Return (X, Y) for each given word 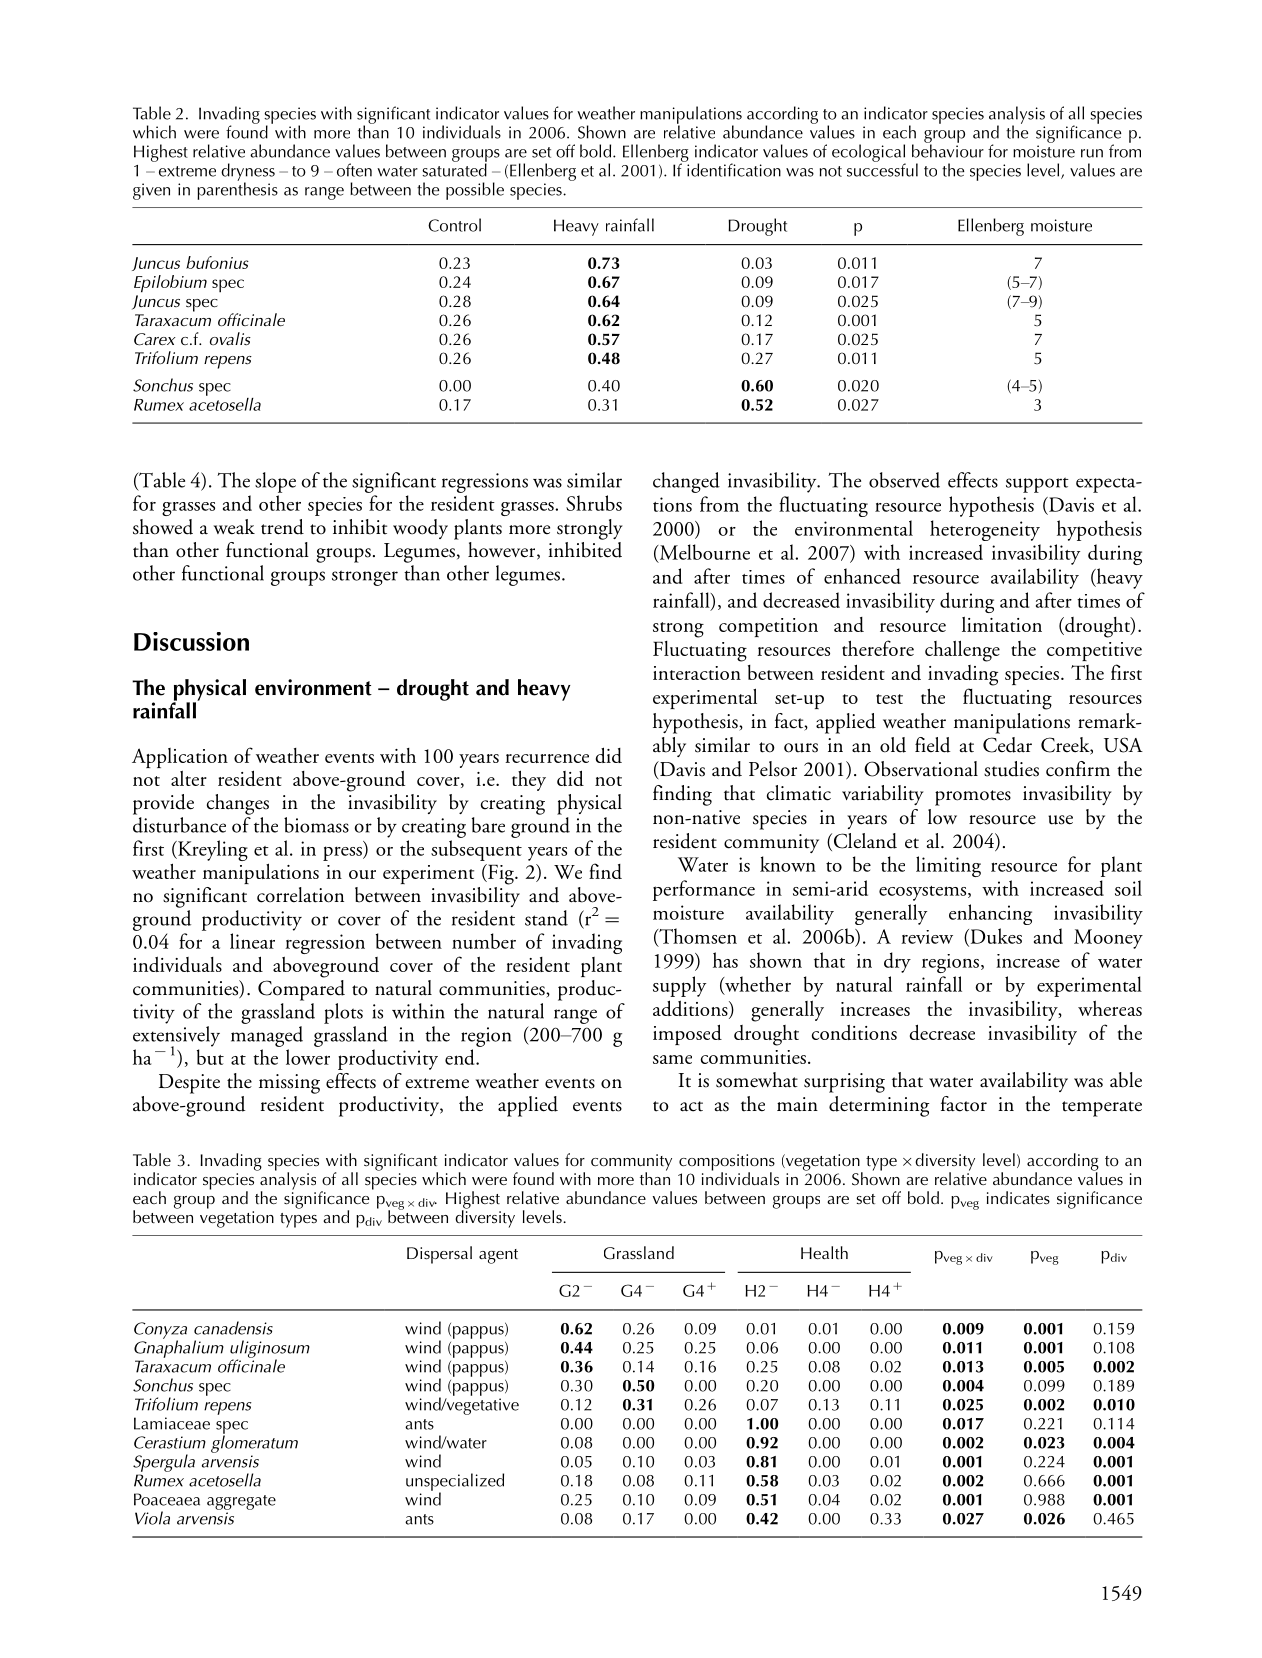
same (672, 1059)
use (1060, 820)
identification (733, 169)
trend (282, 527)
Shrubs (594, 503)
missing (289, 1084)
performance (704, 890)
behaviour (948, 150)
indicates (1018, 1198)
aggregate (241, 1502)
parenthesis (237, 190)
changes (238, 804)
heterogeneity (985, 530)
